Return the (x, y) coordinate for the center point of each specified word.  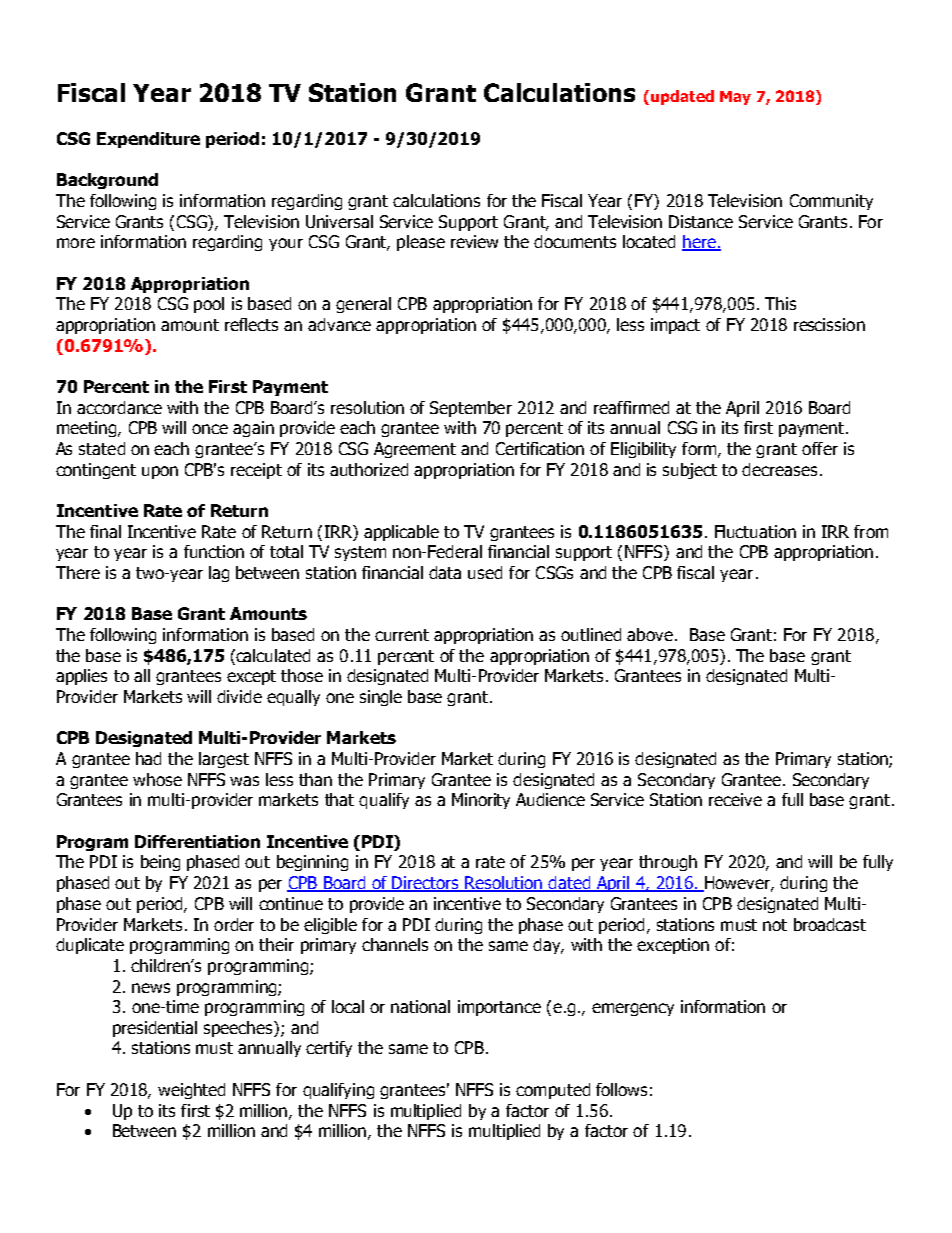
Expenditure (148, 140)
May (735, 98)
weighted (191, 1091)
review (474, 241)
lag (219, 574)
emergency (633, 1009)
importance (499, 1008)
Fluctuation (755, 531)
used (485, 572)
